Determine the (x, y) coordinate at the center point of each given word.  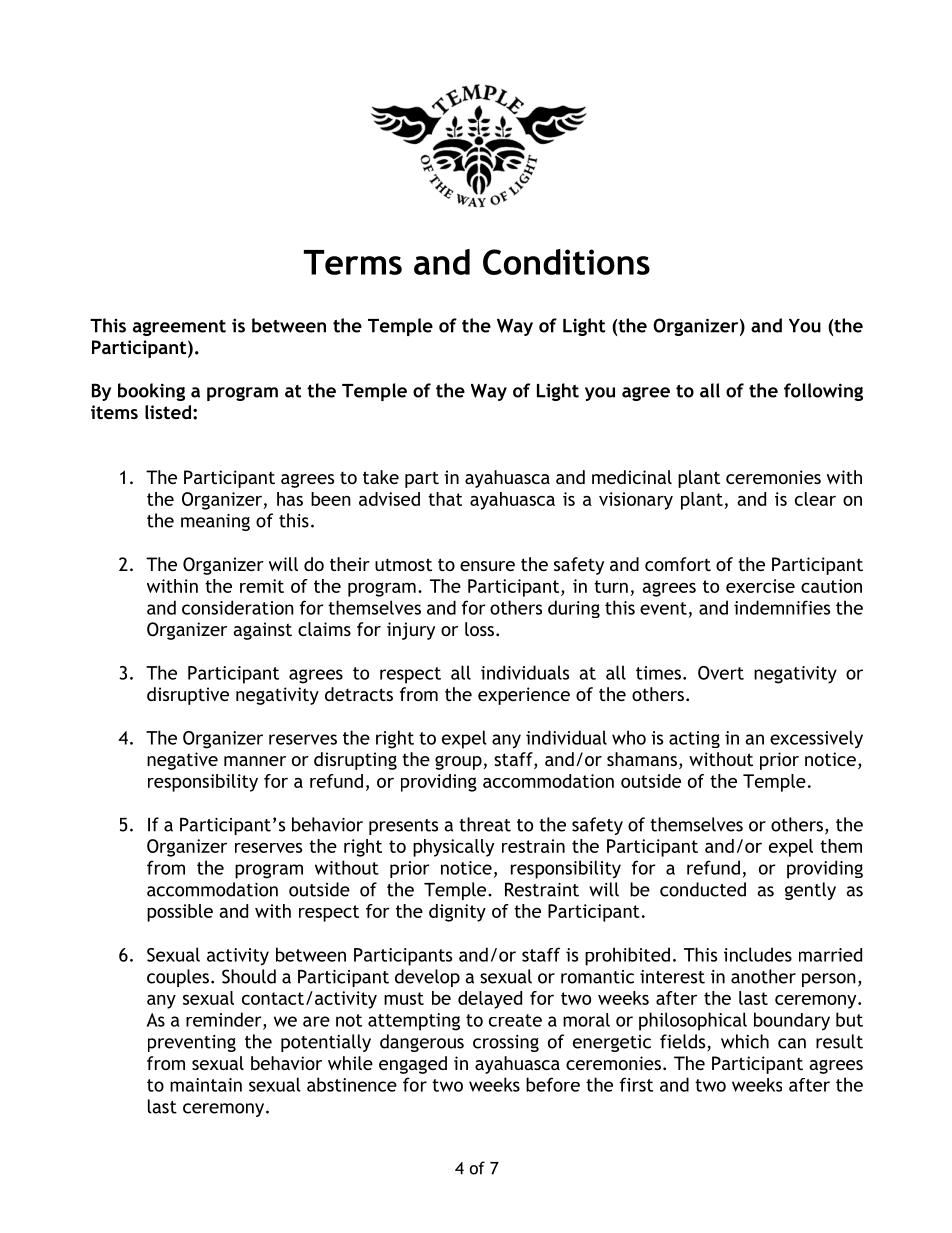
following (823, 392)
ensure (487, 566)
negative (182, 761)
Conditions (566, 262)
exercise (760, 586)
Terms (353, 262)
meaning (215, 522)
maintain (206, 1085)
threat (485, 824)
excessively (816, 739)
